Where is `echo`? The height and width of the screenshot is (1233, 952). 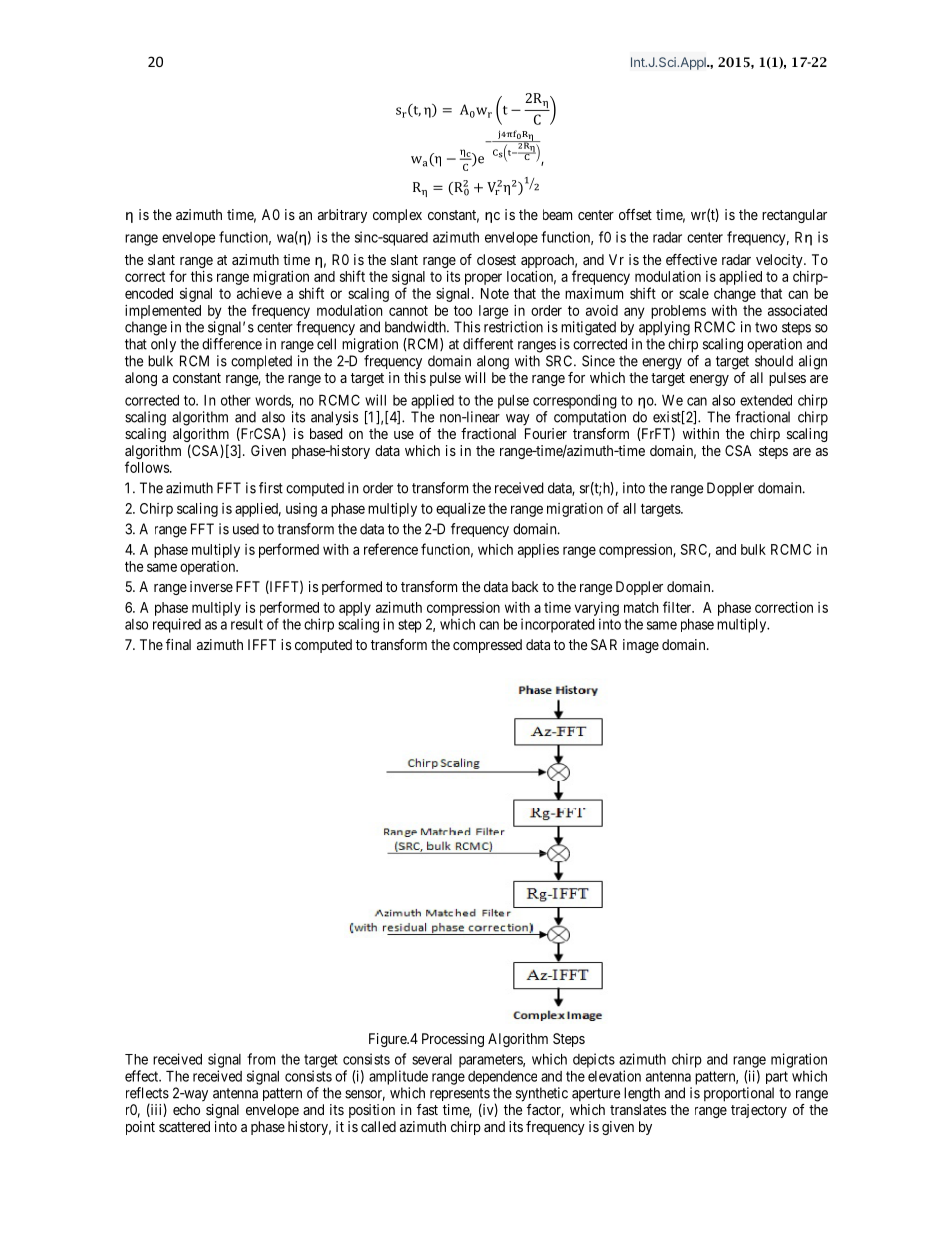 echo is located at coordinates (186, 1109).
